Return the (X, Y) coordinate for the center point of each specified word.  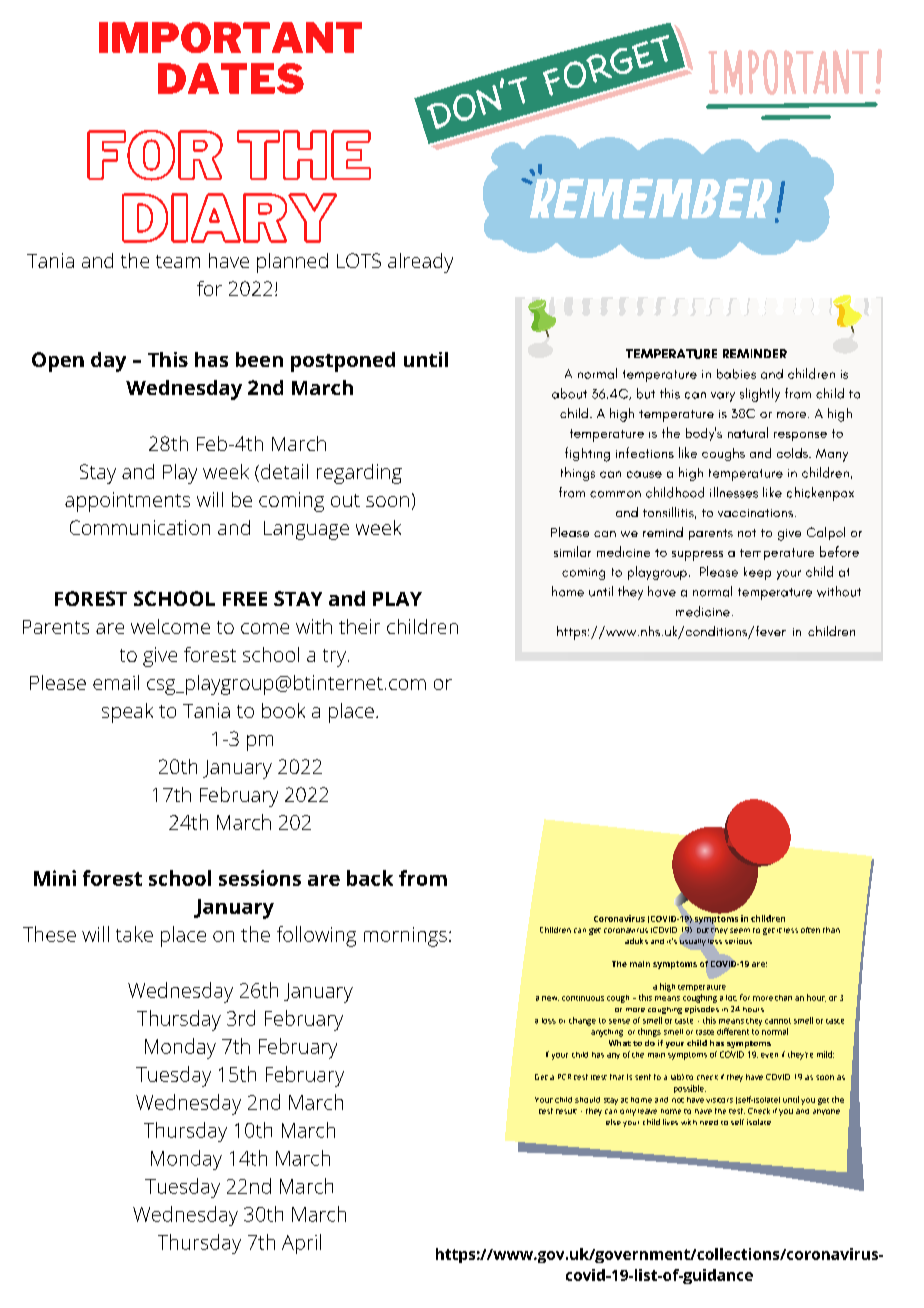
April (301, 1244)
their (359, 626)
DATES (231, 78)
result (566, 1111)
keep (757, 573)
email (116, 682)
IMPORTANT (230, 37)
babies (736, 374)
